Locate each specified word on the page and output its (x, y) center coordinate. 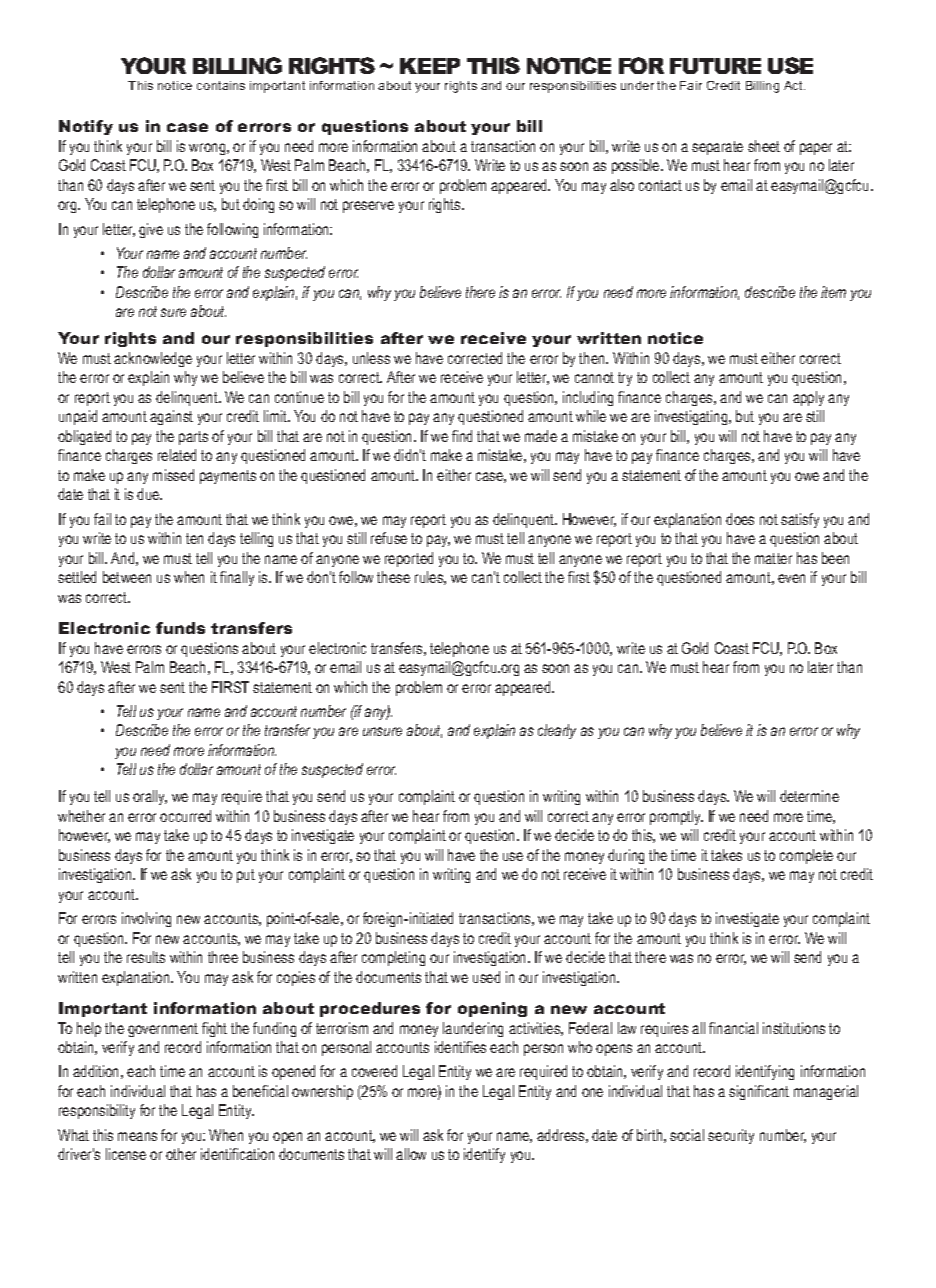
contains (221, 85)
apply (808, 398)
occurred (185, 816)
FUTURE (715, 66)
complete (806, 856)
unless (371, 358)
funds (180, 628)
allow (411, 1154)
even (791, 578)
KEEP (430, 66)
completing (393, 958)
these (393, 577)
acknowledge (153, 359)
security (731, 1136)
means (137, 1136)
